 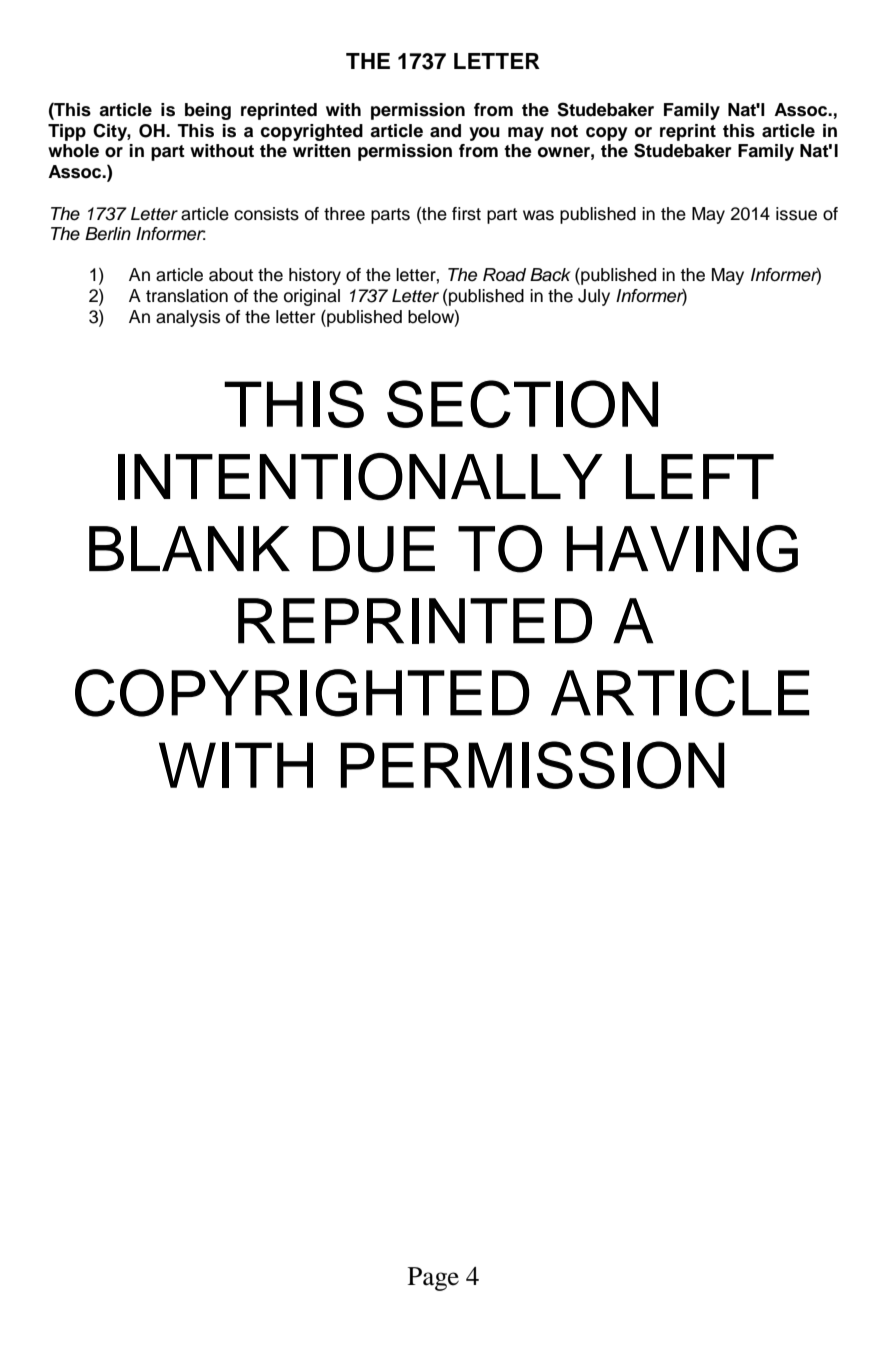 What do you see at coordinates (208, 111) in the document?
I see `being` at bounding box center [208, 111].
